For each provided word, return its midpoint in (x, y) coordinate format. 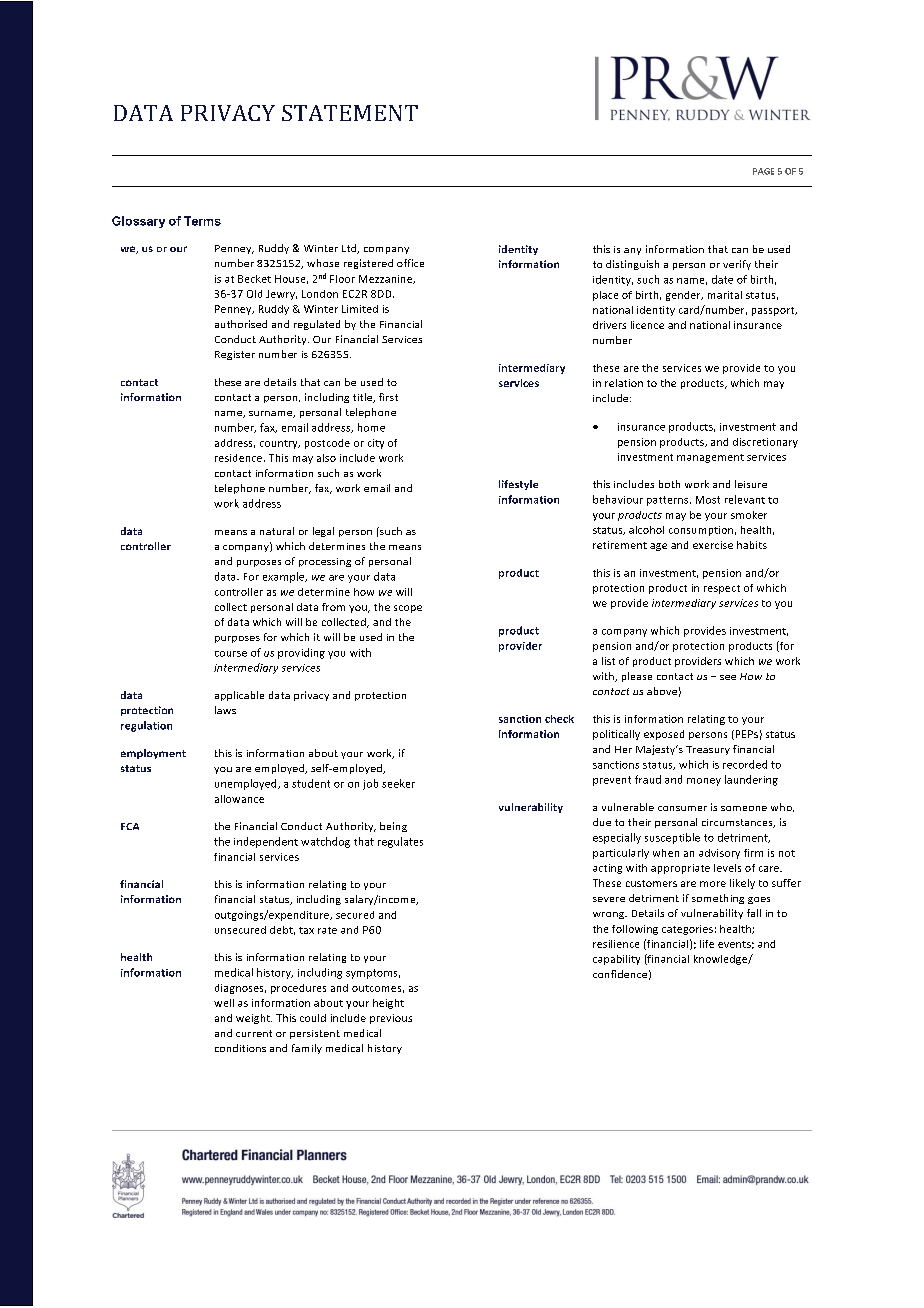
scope (408, 609)
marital (725, 295)
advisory (719, 854)
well (224, 1003)
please (637, 677)
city (376, 444)
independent (266, 842)
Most (708, 500)
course (231, 654)
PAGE (763, 171)
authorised (241, 324)
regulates (400, 842)
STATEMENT (350, 113)
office (410, 263)
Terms (202, 221)
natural (277, 531)
